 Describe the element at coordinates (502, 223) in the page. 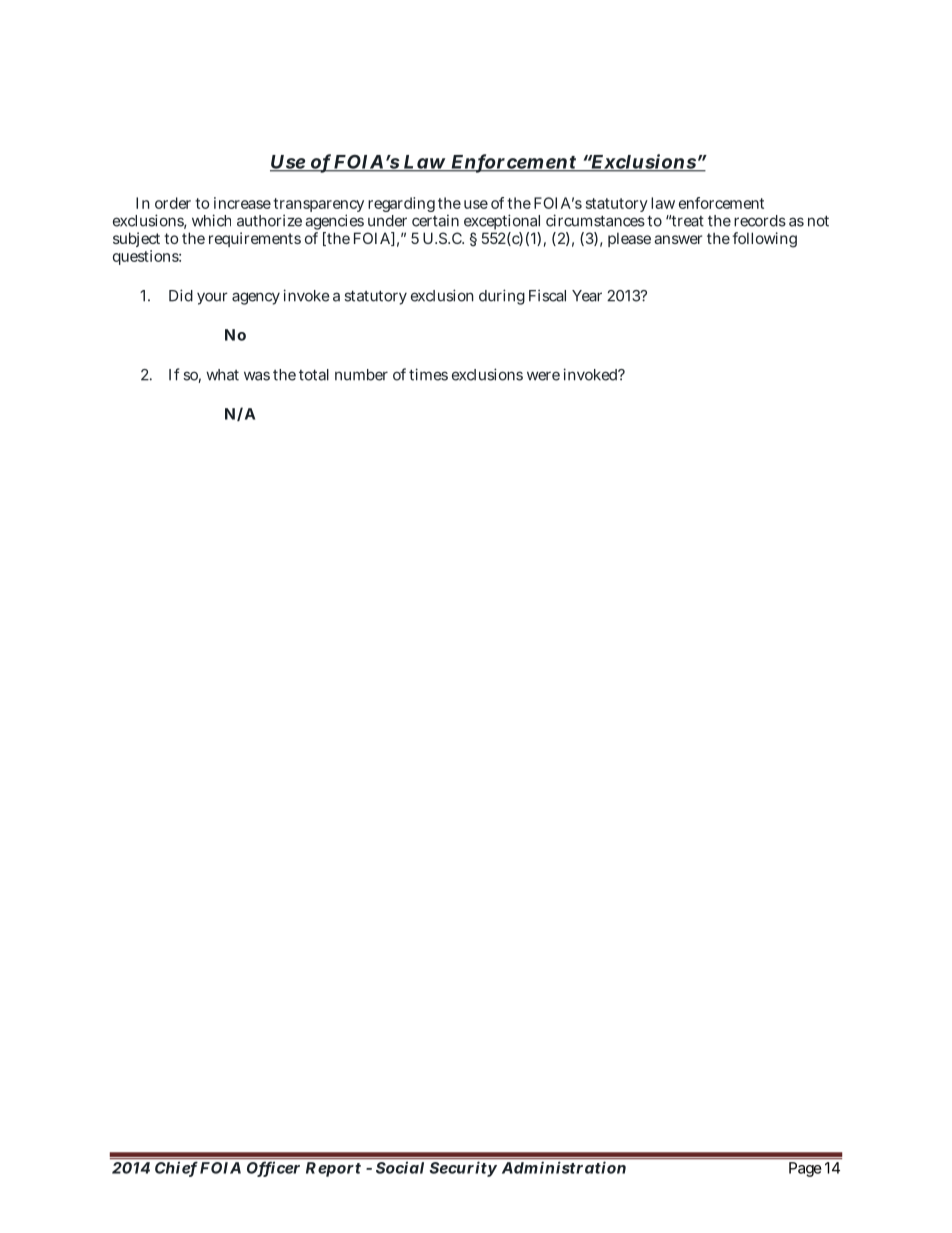

I see `exceptional` at that location.
